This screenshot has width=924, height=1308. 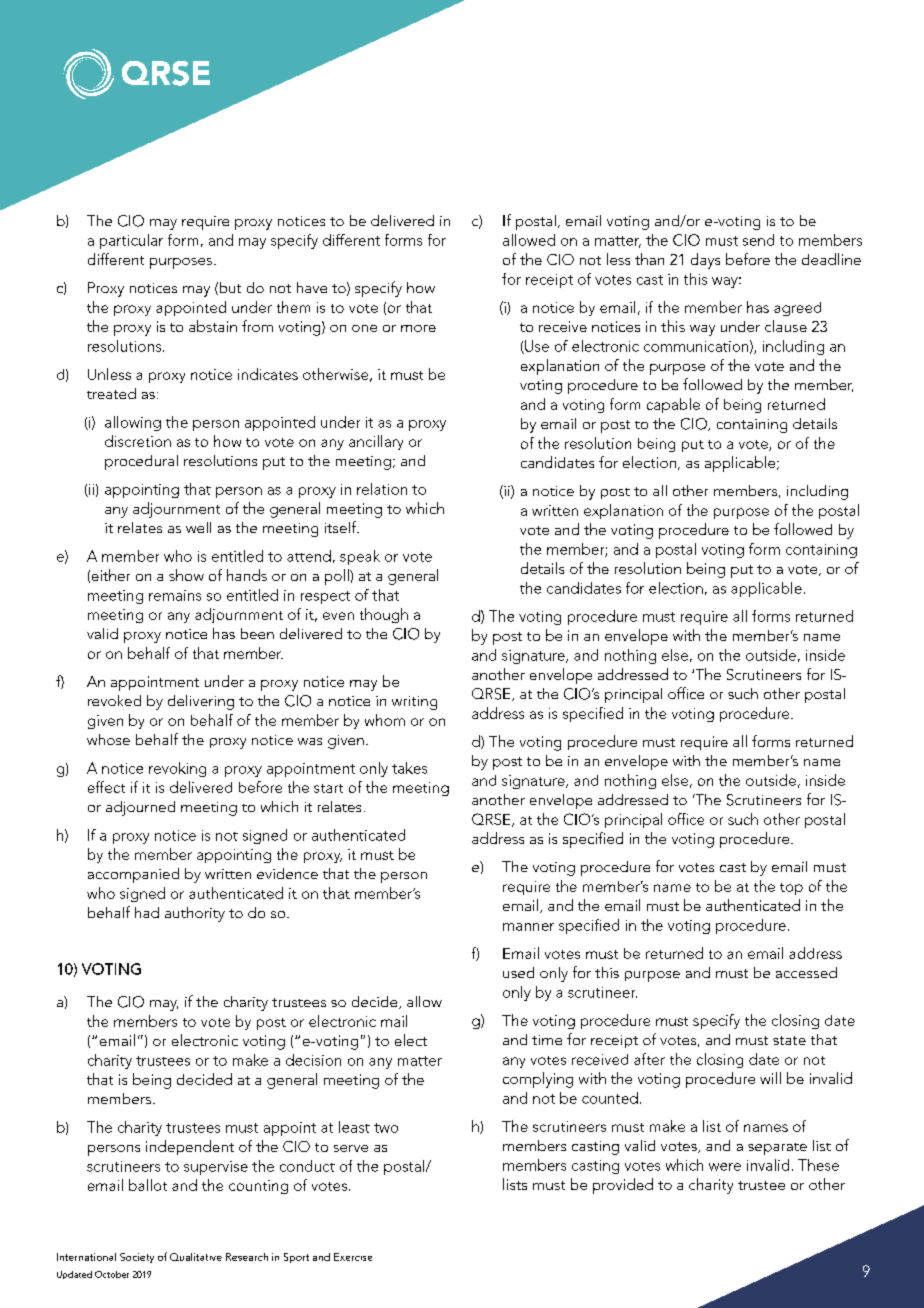 What do you see at coordinates (409, 768) in the screenshot?
I see `takes` at bounding box center [409, 768].
